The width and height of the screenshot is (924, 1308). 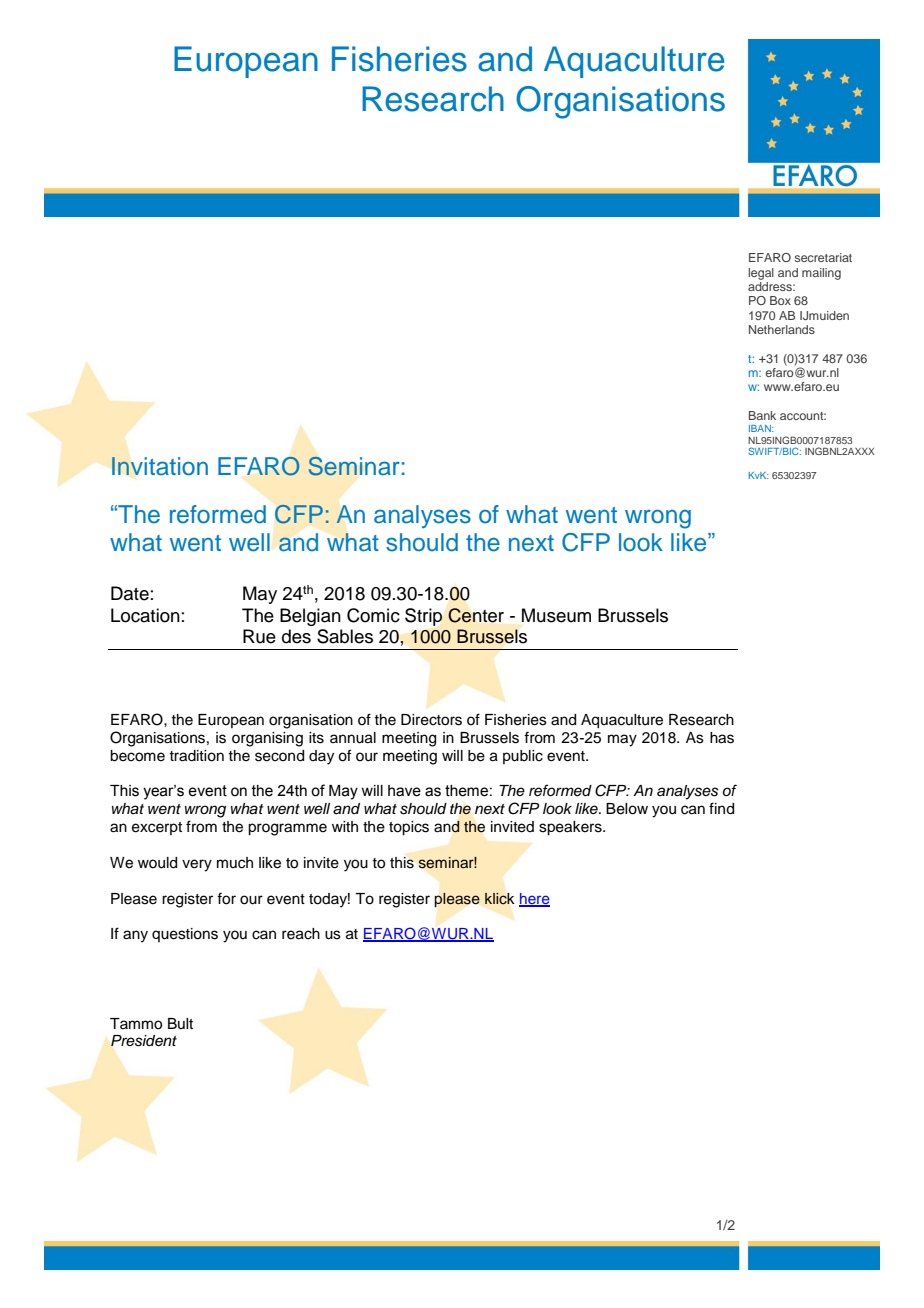 I want to click on Box, so click(x=780, y=300).
